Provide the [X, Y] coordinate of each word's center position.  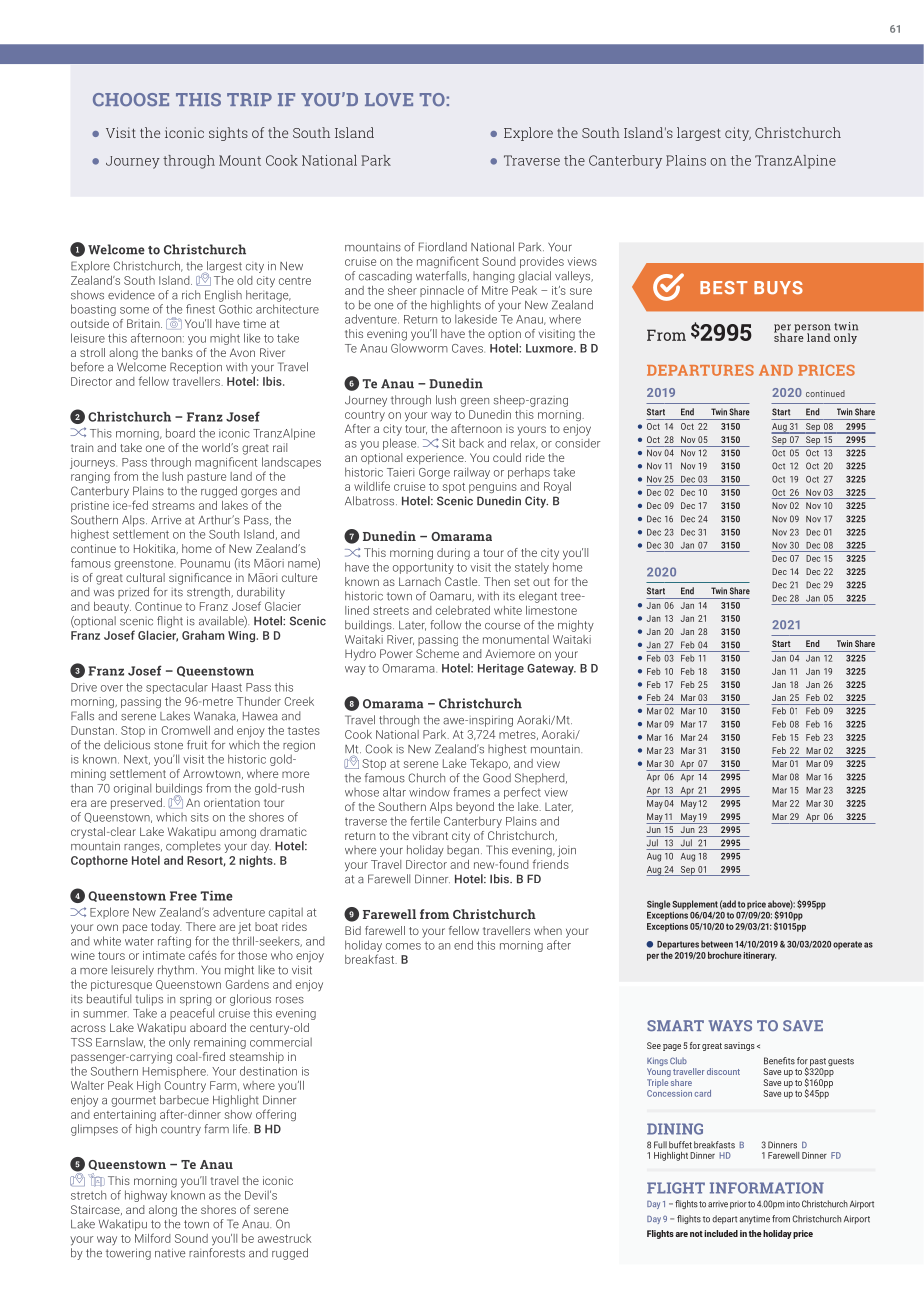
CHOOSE [131, 99]
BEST [723, 287]
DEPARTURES [700, 370]
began [463, 851]
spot [453, 488]
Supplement [695, 906]
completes [193, 847]
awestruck [284, 1238]
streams [173, 506]
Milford [153, 1238]
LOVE [389, 99]
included [721, 1233]
